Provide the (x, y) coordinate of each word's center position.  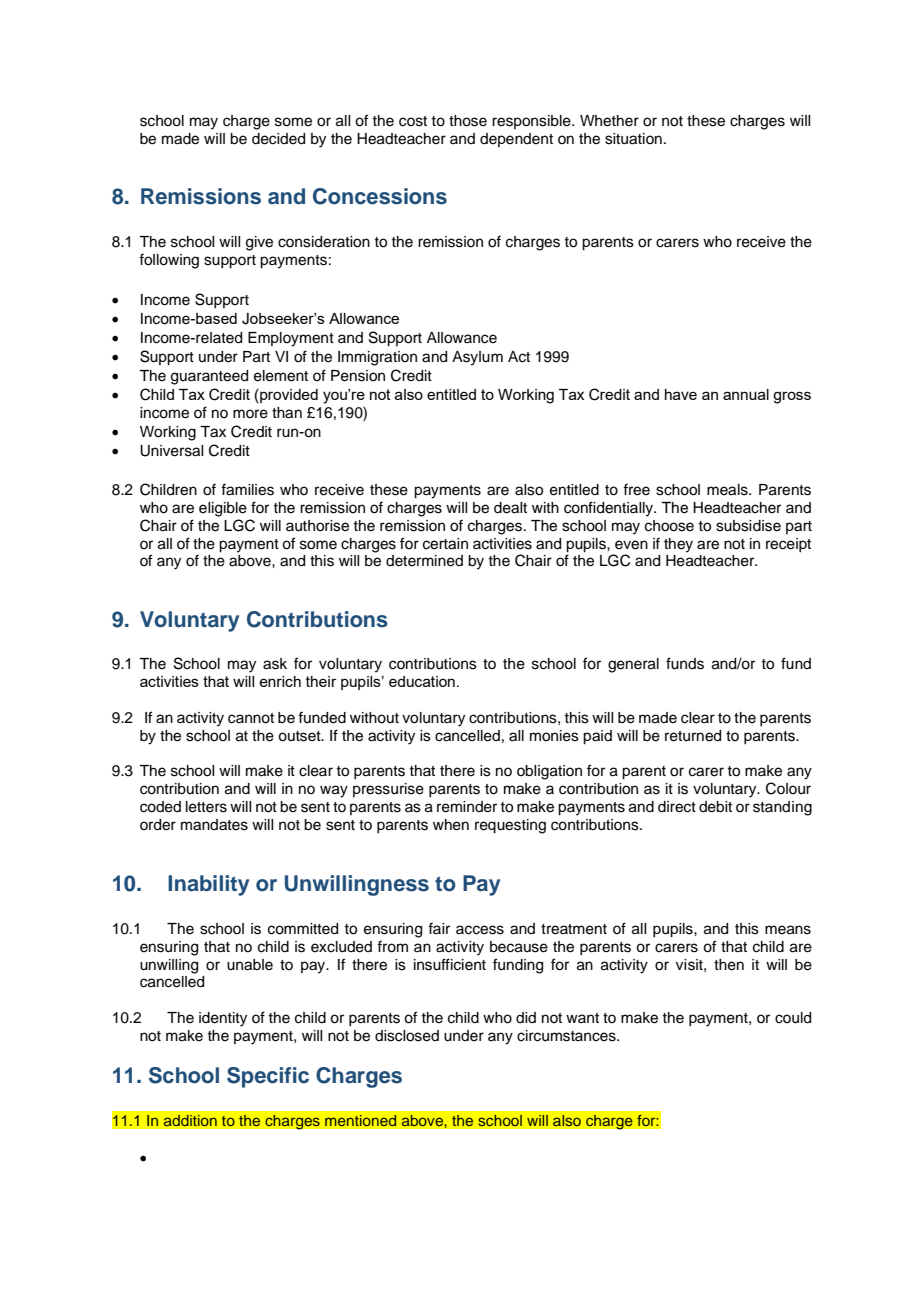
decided (278, 139)
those (468, 121)
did (526, 1017)
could (793, 1018)
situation (633, 139)
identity (223, 1019)
